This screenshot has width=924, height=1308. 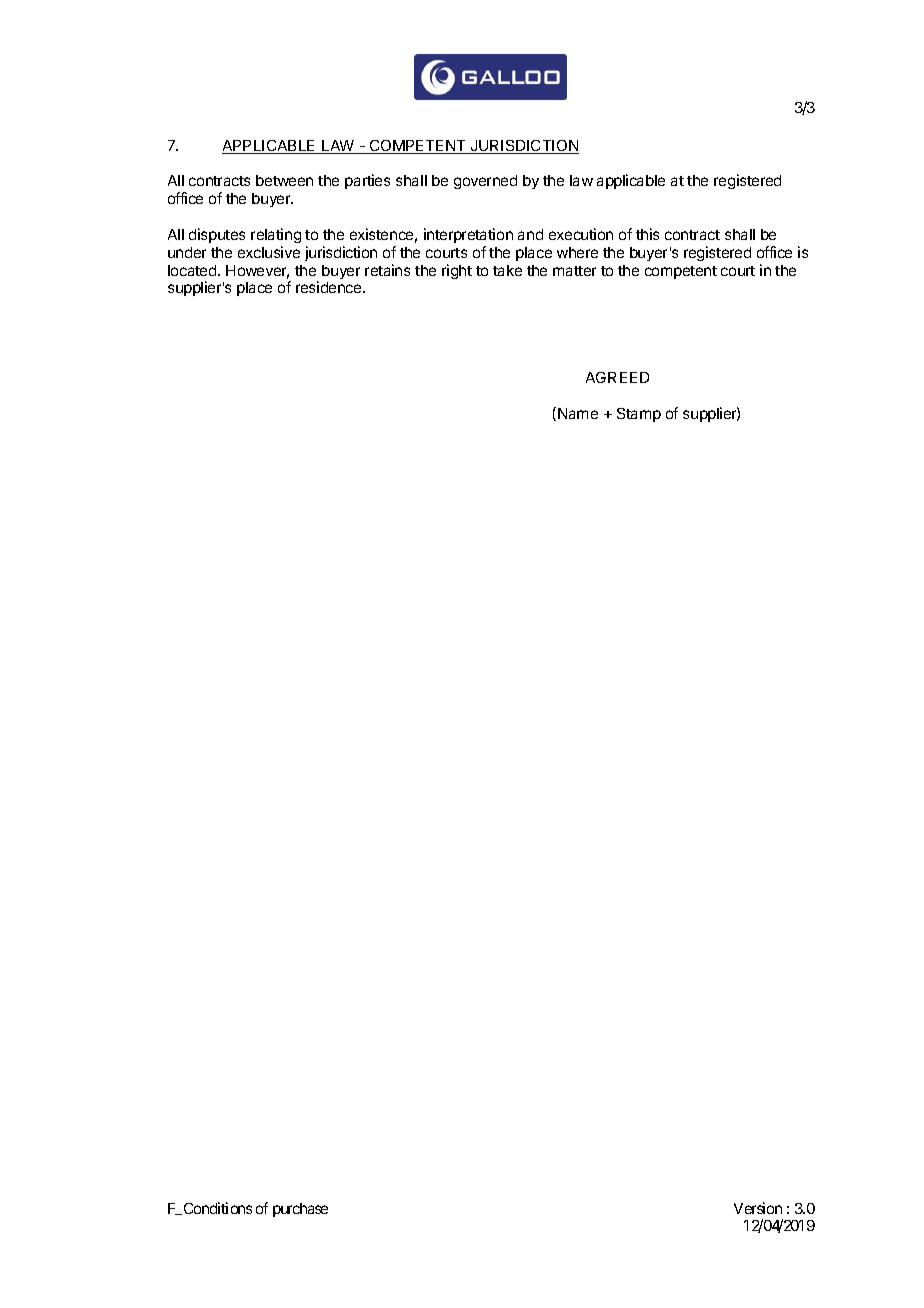 I want to click on matter, so click(x=574, y=271).
